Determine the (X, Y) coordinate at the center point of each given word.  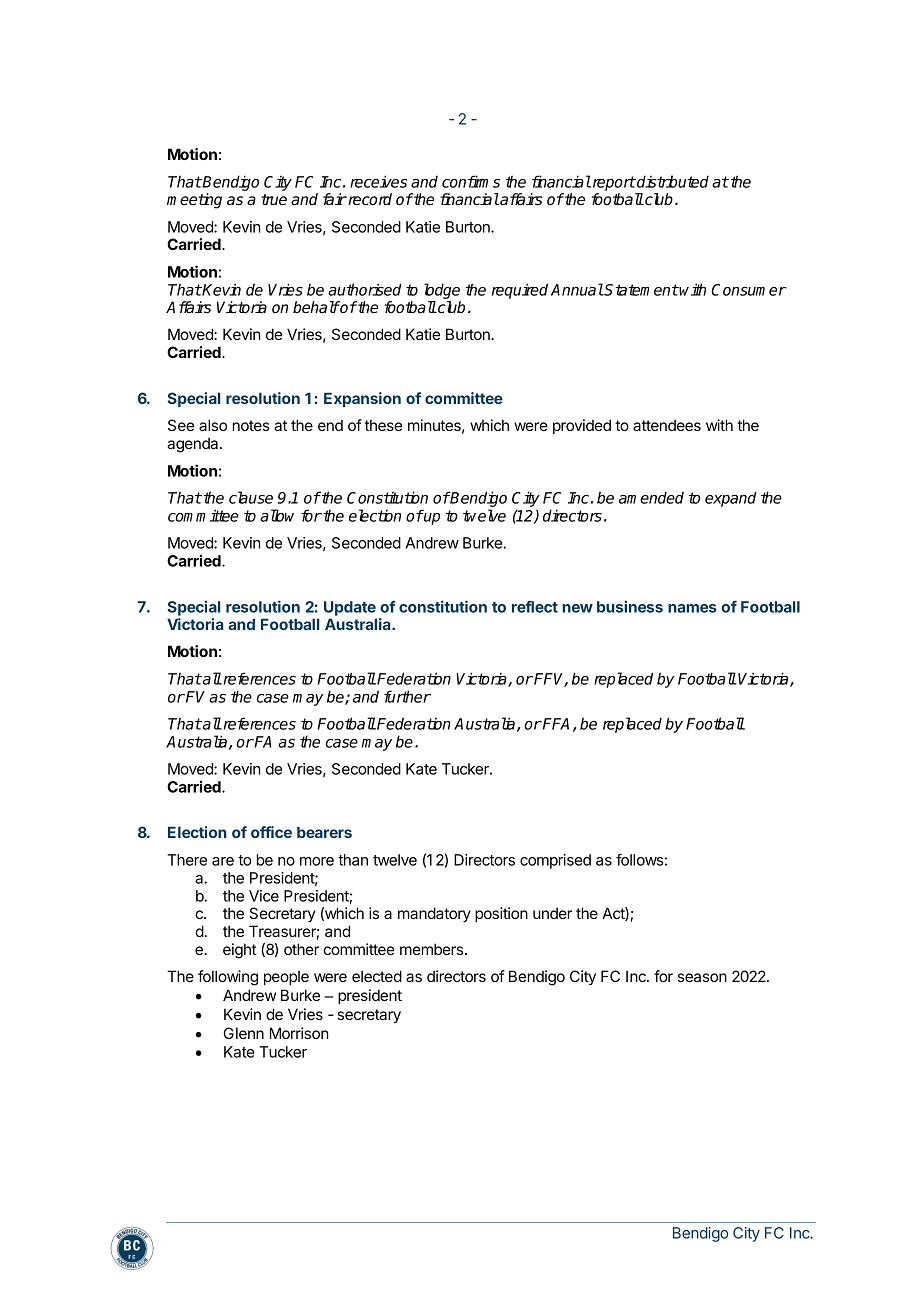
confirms (471, 181)
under (552, 913)
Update (350, 608)
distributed (672, 181)
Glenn (244, 1033)
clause (251, 497)
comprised (555, 861)
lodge (442, 291)
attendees (667, 425)
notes (251, 425)
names (692, 608)
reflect (535, 607)
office (271, 832)
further (407, 696)
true (274, 200)
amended (651, 497)
